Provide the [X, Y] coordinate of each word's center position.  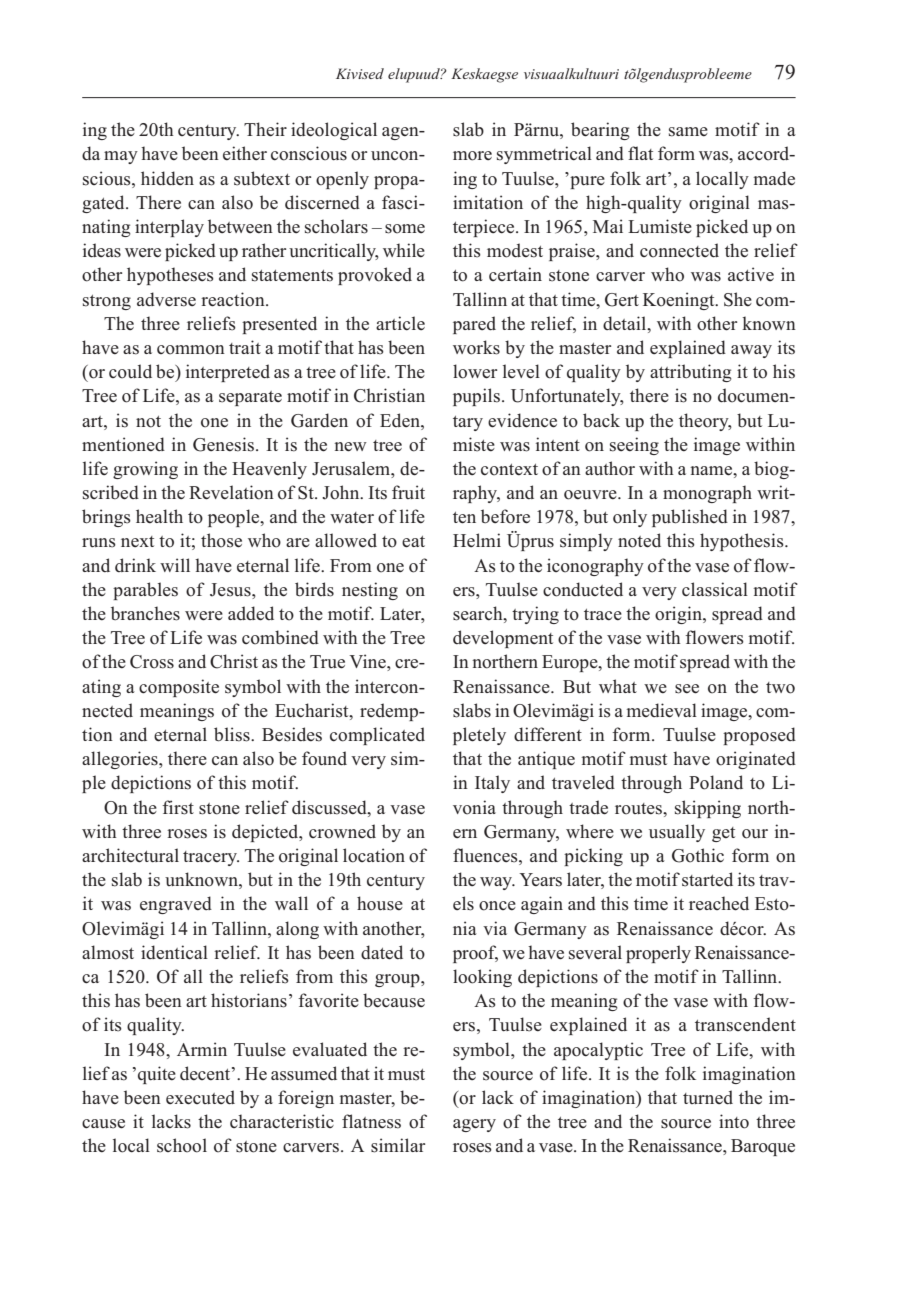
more [472, 156]
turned [708, 1097]
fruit [408, 492]
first [178, 807]
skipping [708, 809]
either [245, 153]
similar [398, 1145]
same [688, 132]
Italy [492, 784]
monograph [707, 494]
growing [145, 470]
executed [200, 1097]
